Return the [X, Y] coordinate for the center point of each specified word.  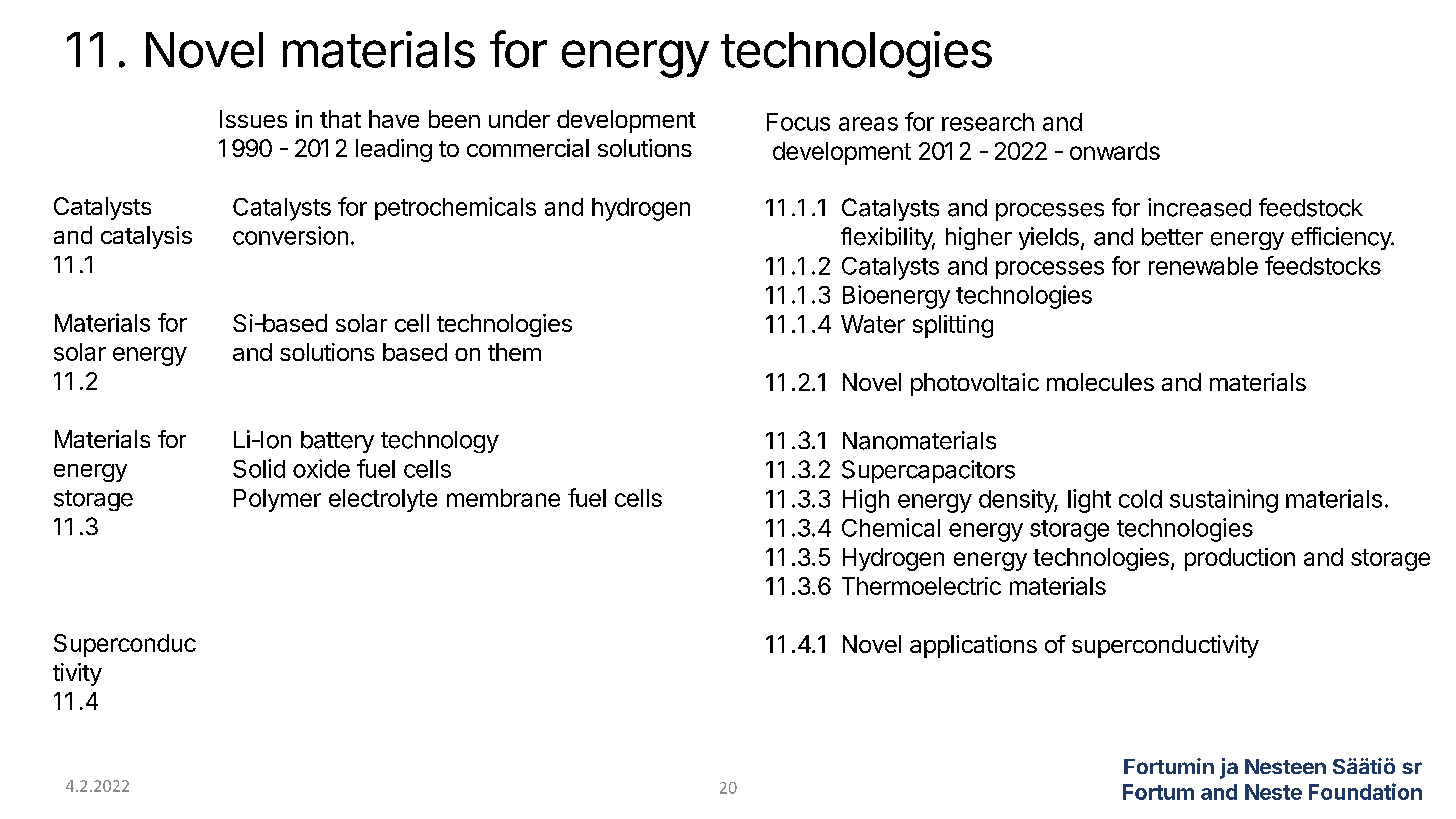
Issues [253, 119]
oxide [321, 468]
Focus [798, 122]
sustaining [1224, 501]
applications [973, 646]
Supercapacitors [928, 471]
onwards [1115, 151]
